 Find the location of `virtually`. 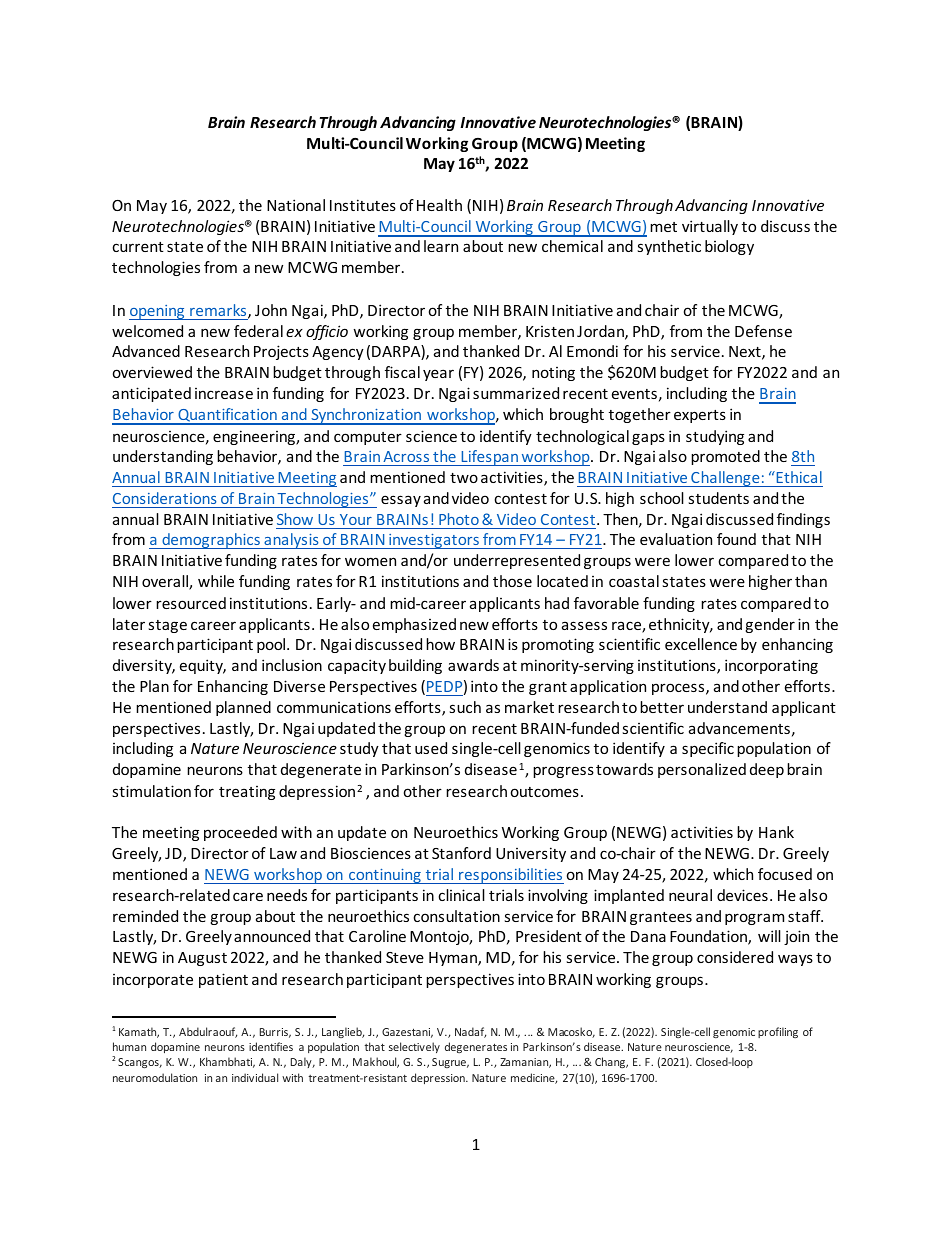

virtually is located at coordinates (710, 227).
